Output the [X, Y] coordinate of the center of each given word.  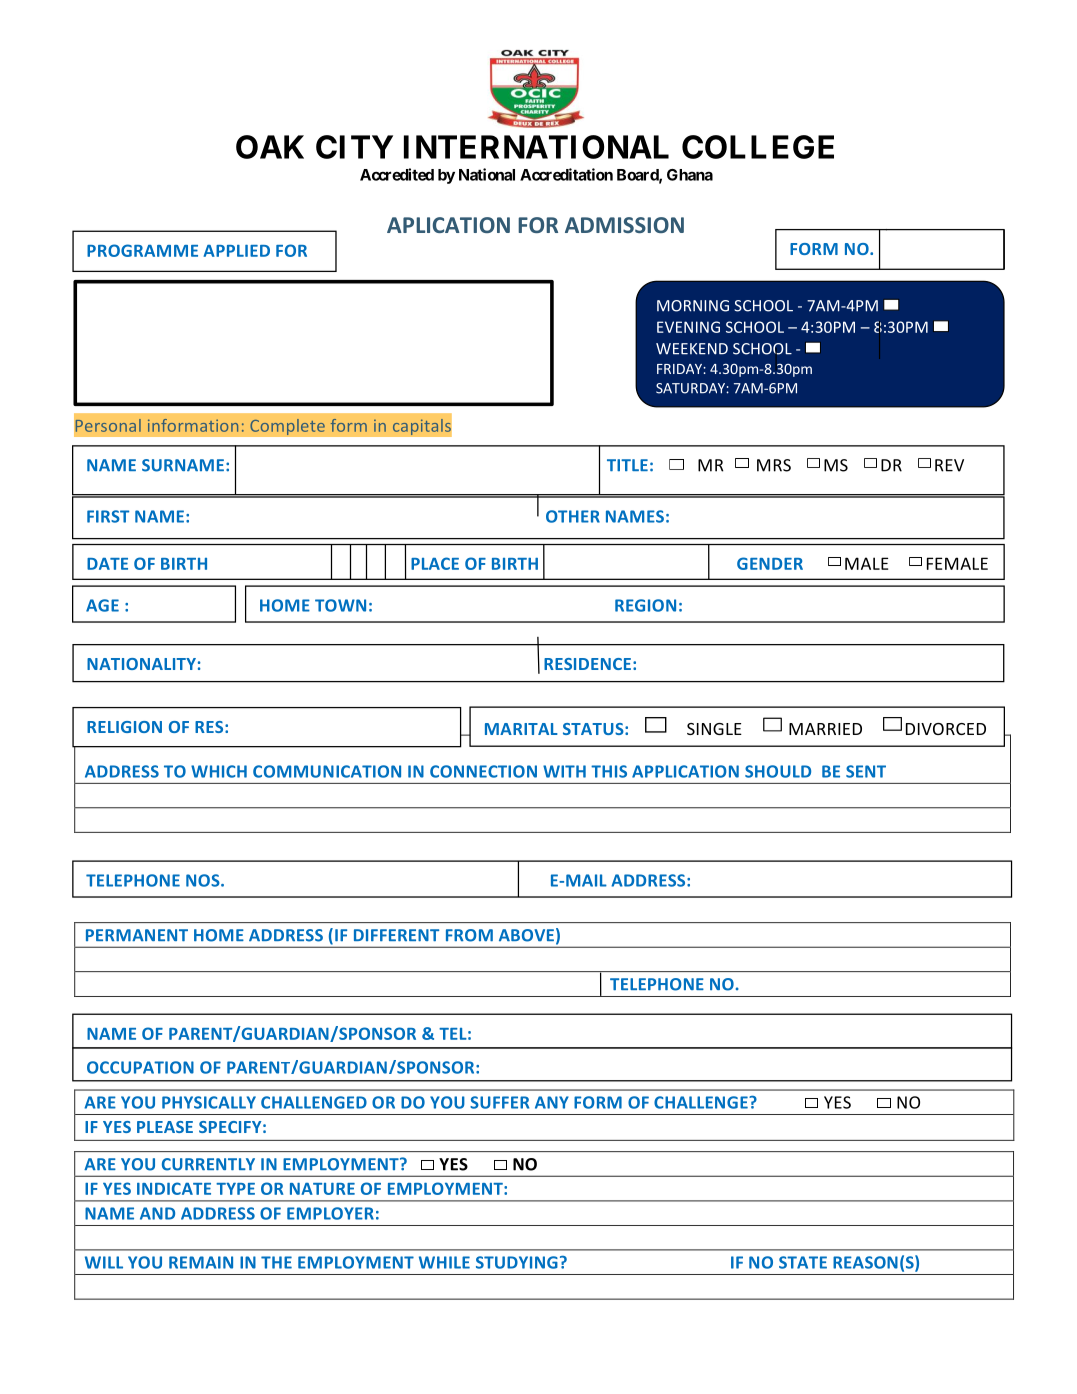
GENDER [770, 563]
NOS [204, 880]
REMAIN [201, 1262]
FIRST [108, 516]
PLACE [435, 563]
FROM [469, 935]
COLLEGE [758, 147]
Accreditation [566, 174]
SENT [866, 771]
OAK [270, 147]
